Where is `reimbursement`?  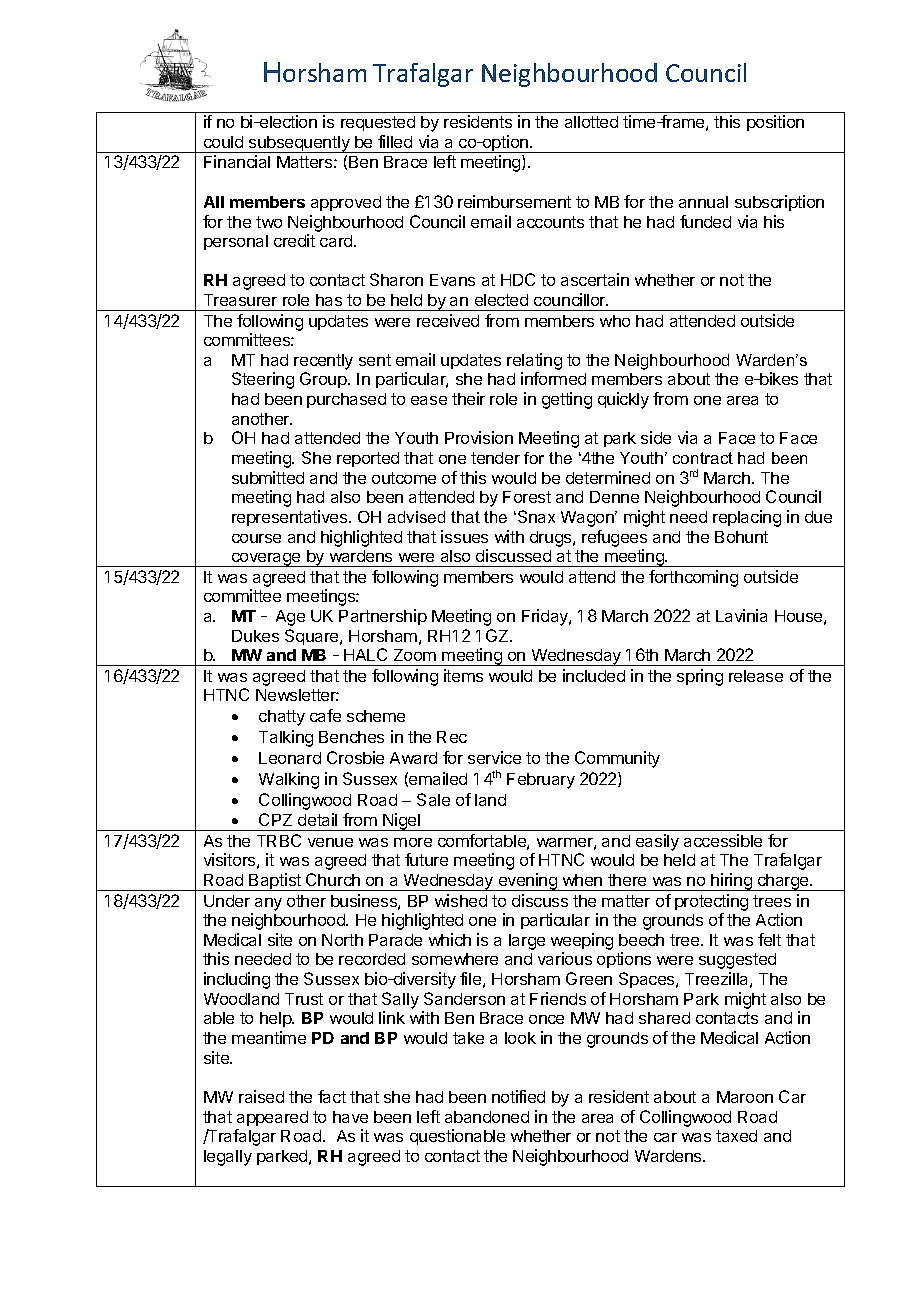
reimbursement is located at coordinates (514, 201).
